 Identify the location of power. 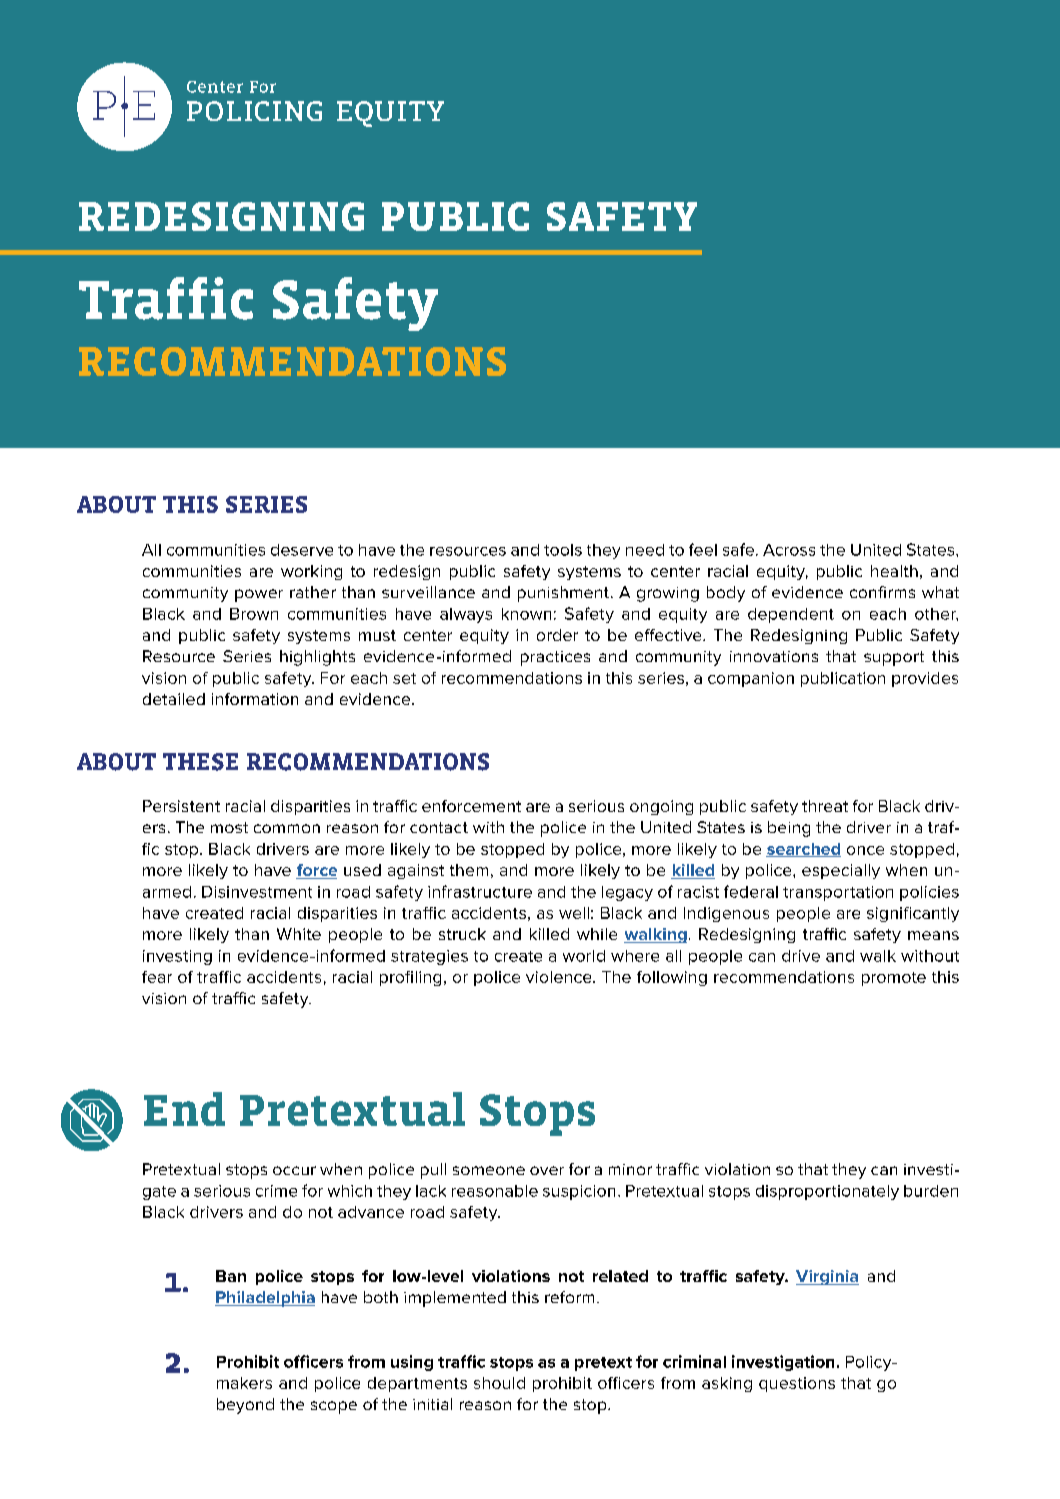
(259, 595).
